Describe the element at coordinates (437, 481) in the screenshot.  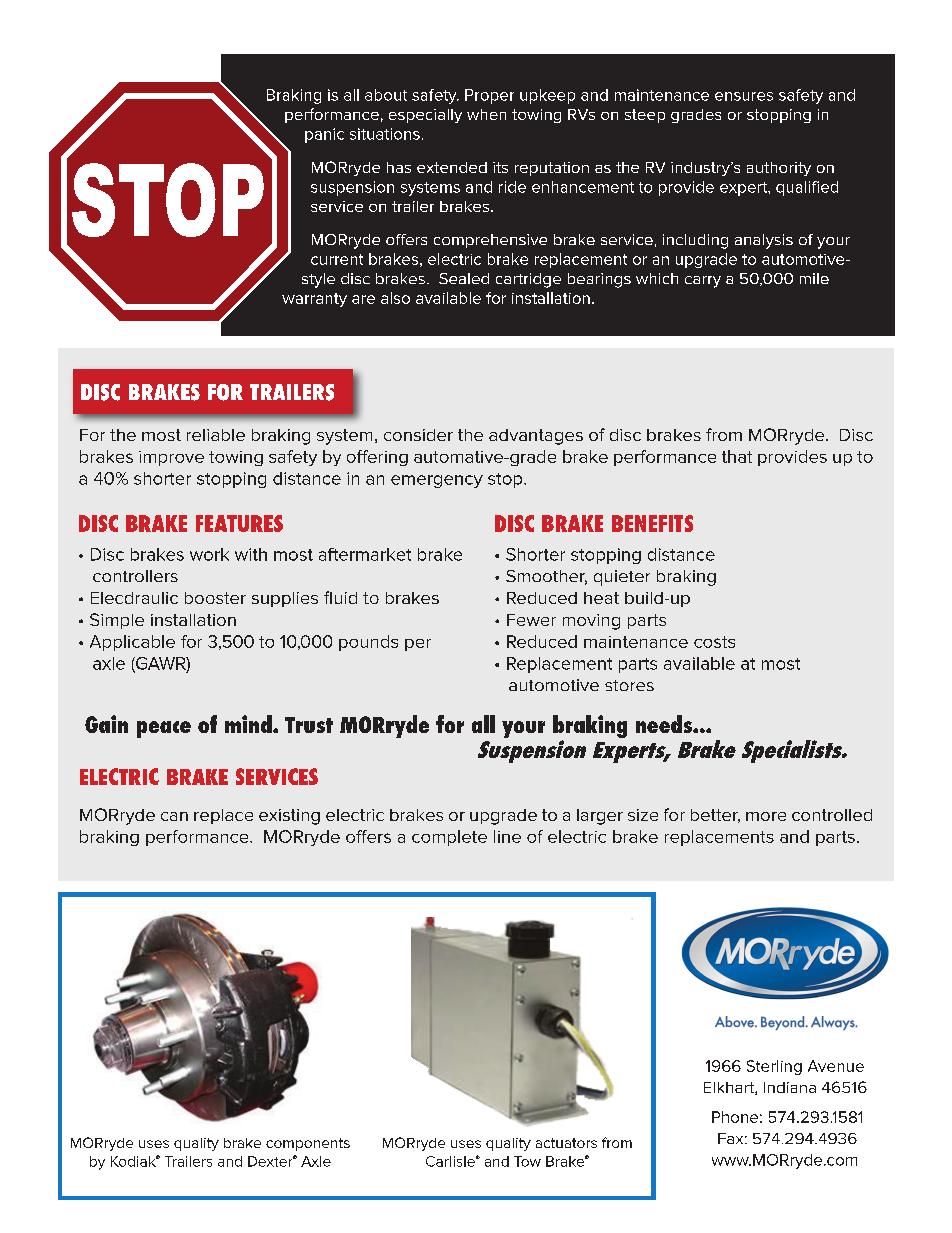
I see `emergency` at that location.
